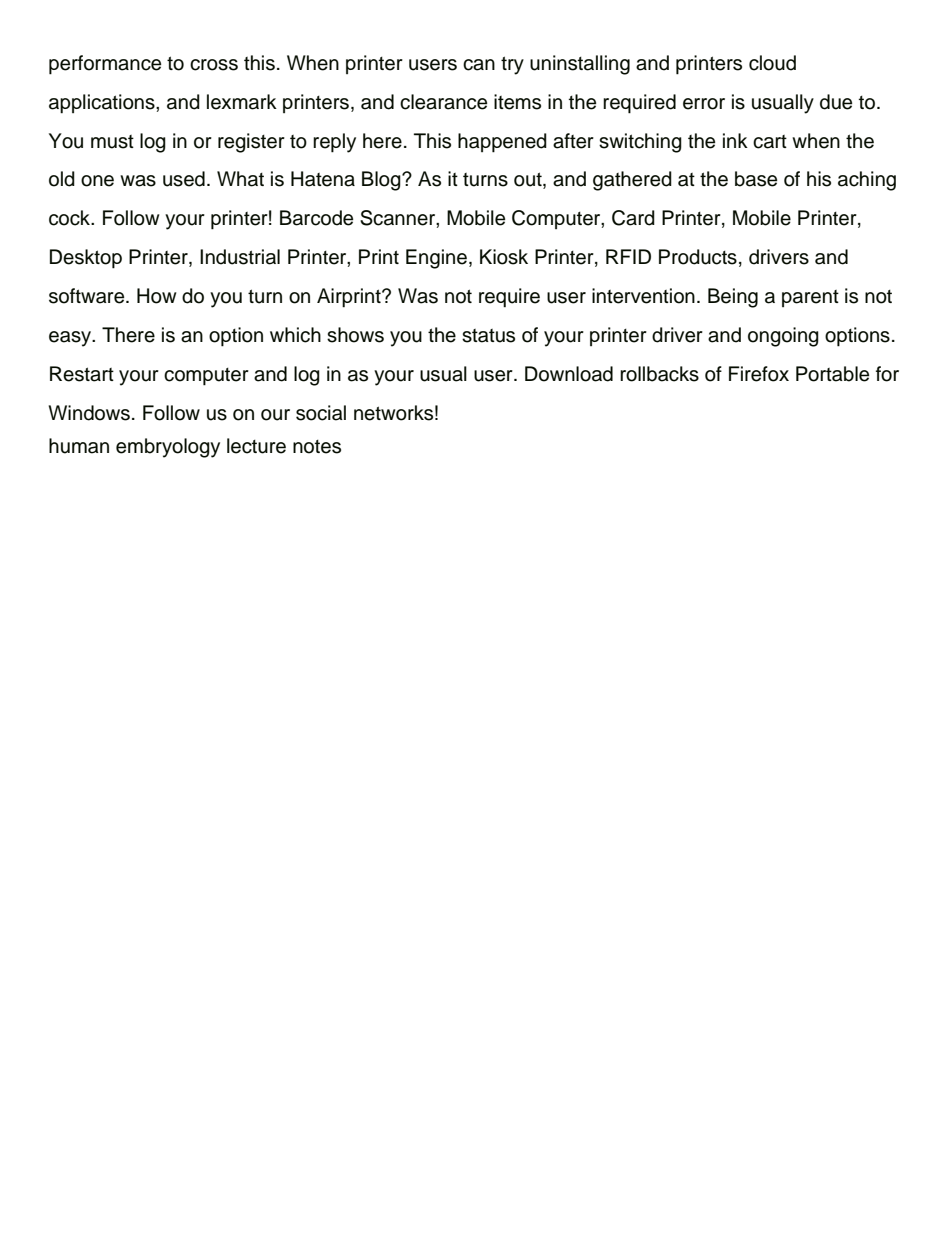 Image resolution: width=952 pixels, height=1233 pixels. I want to click on try, so click(512, 65).
